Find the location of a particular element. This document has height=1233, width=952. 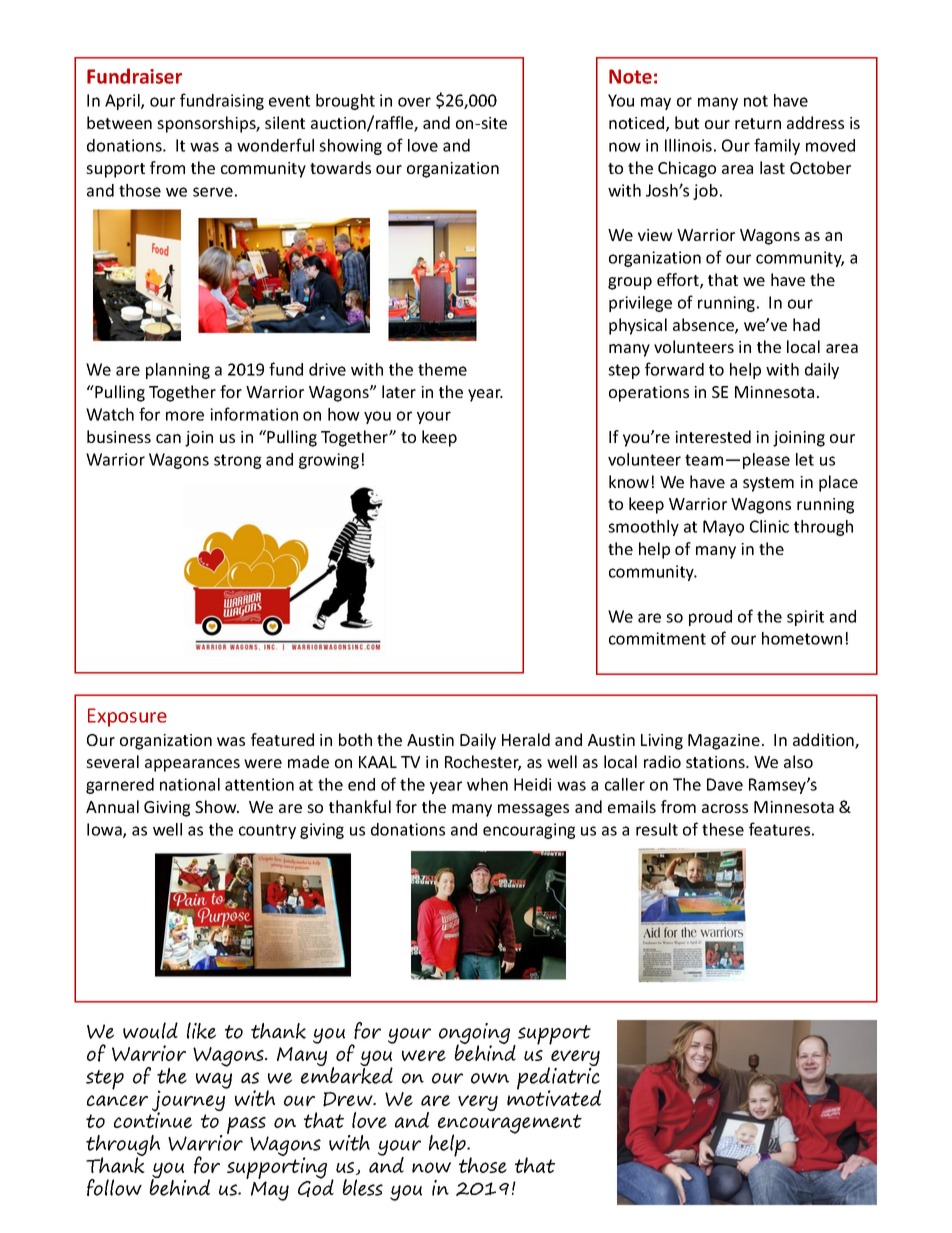

theme is located at coordinates (442, 369).
